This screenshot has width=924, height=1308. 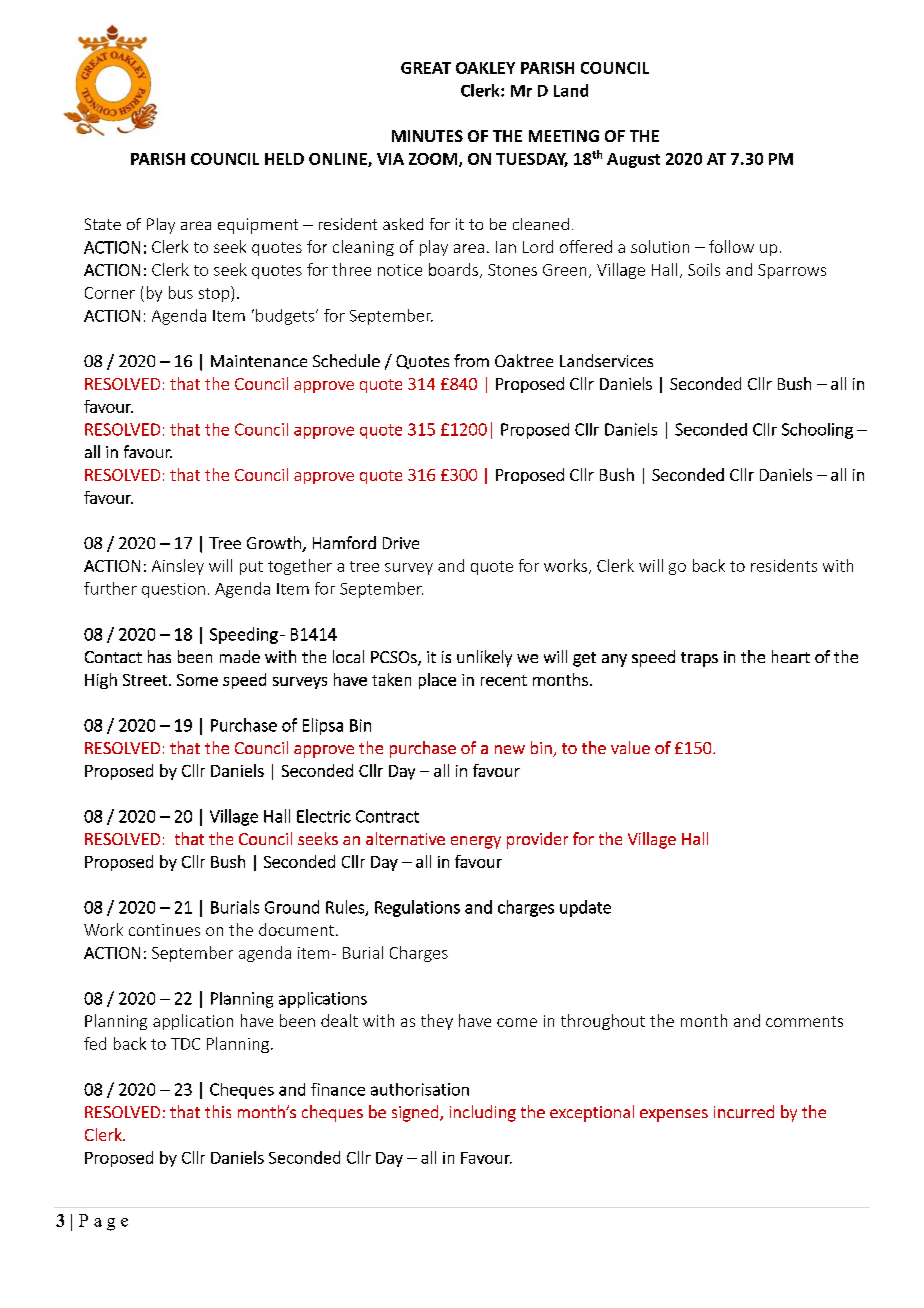 What do you see at coordinates (197, 680) in the screenshot?
I see `Some` at bounding box center [197, 680].
